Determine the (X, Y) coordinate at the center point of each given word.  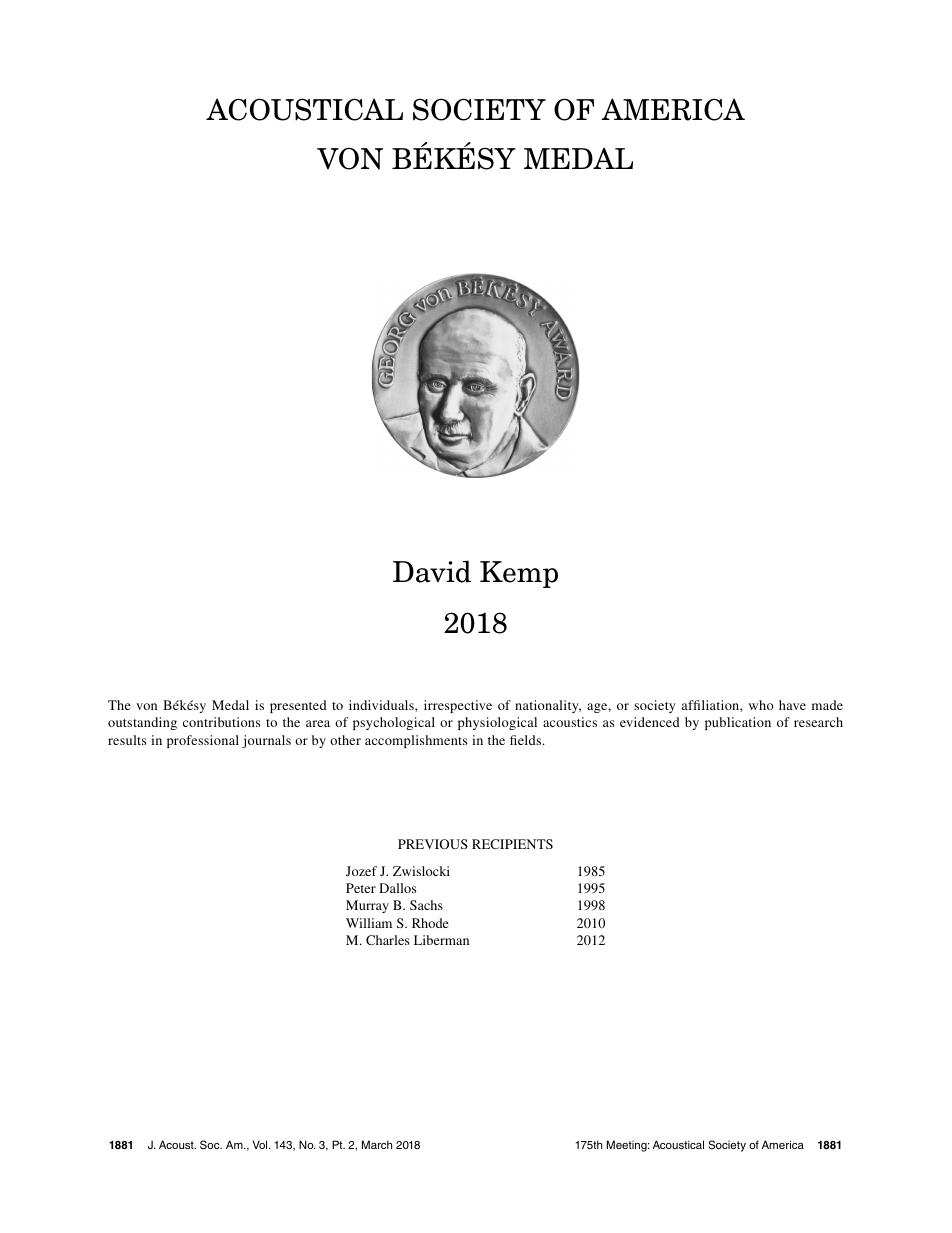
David (432, 571)
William (369, 923)
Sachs (426, 905)
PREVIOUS (433, 844)
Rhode (430, 923)
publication (738, 723)
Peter (361, 888)
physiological (497, 723)
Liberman (441, 940)
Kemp (519, 574)
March (377, 1144)
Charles (387, 940)
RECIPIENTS (512, 844)
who (761, 705)
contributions (221, 722)
